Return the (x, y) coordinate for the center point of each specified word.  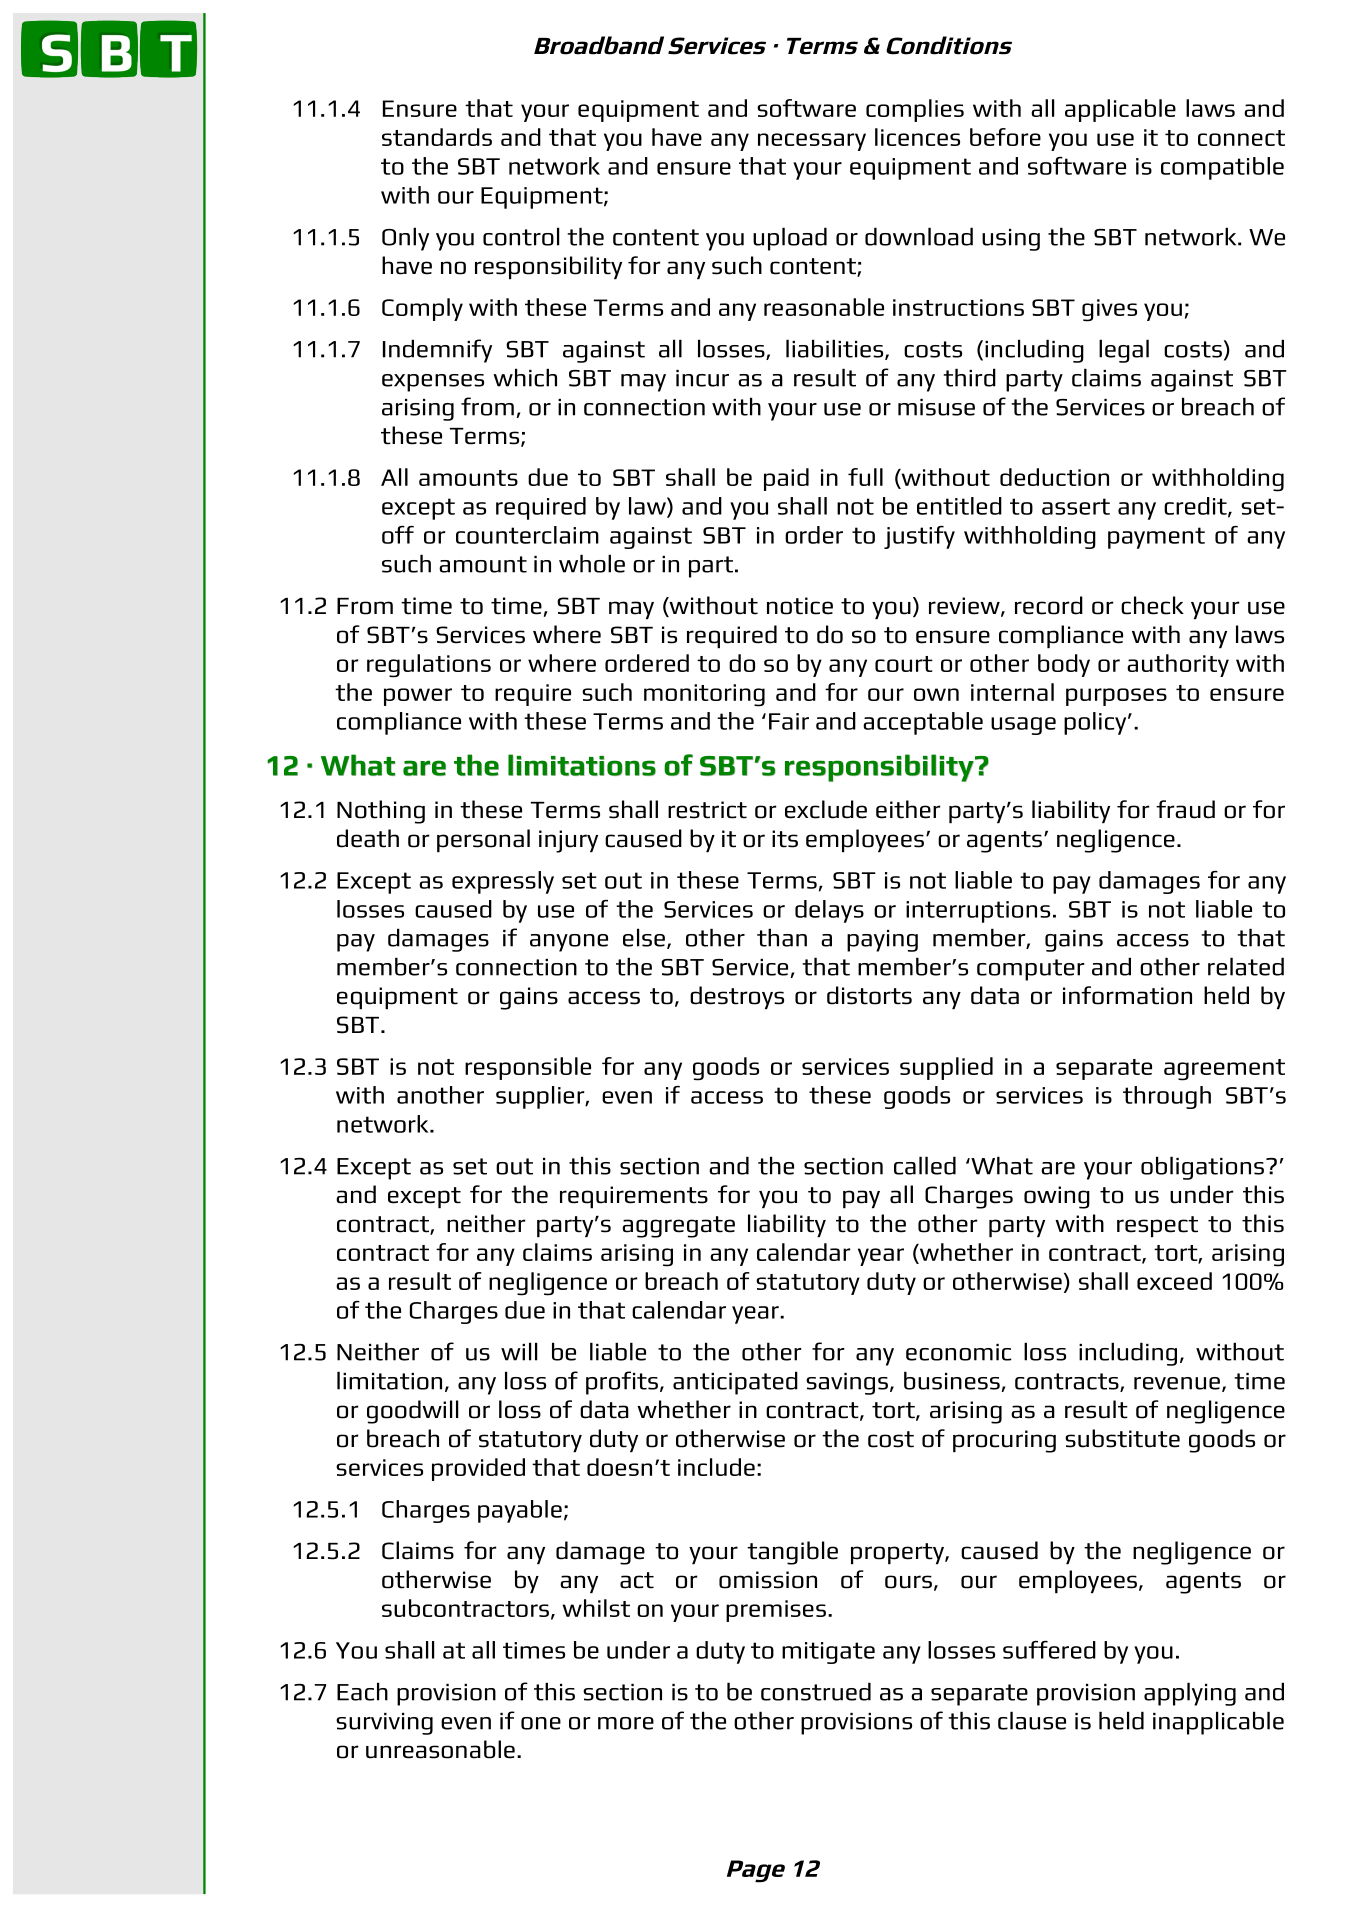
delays (829, 911)
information (1127, 995)
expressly (503, 882)
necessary (812, 142)
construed (816, 1691)
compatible (1222, 168)
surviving (384, 1724)
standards (437, 137)
